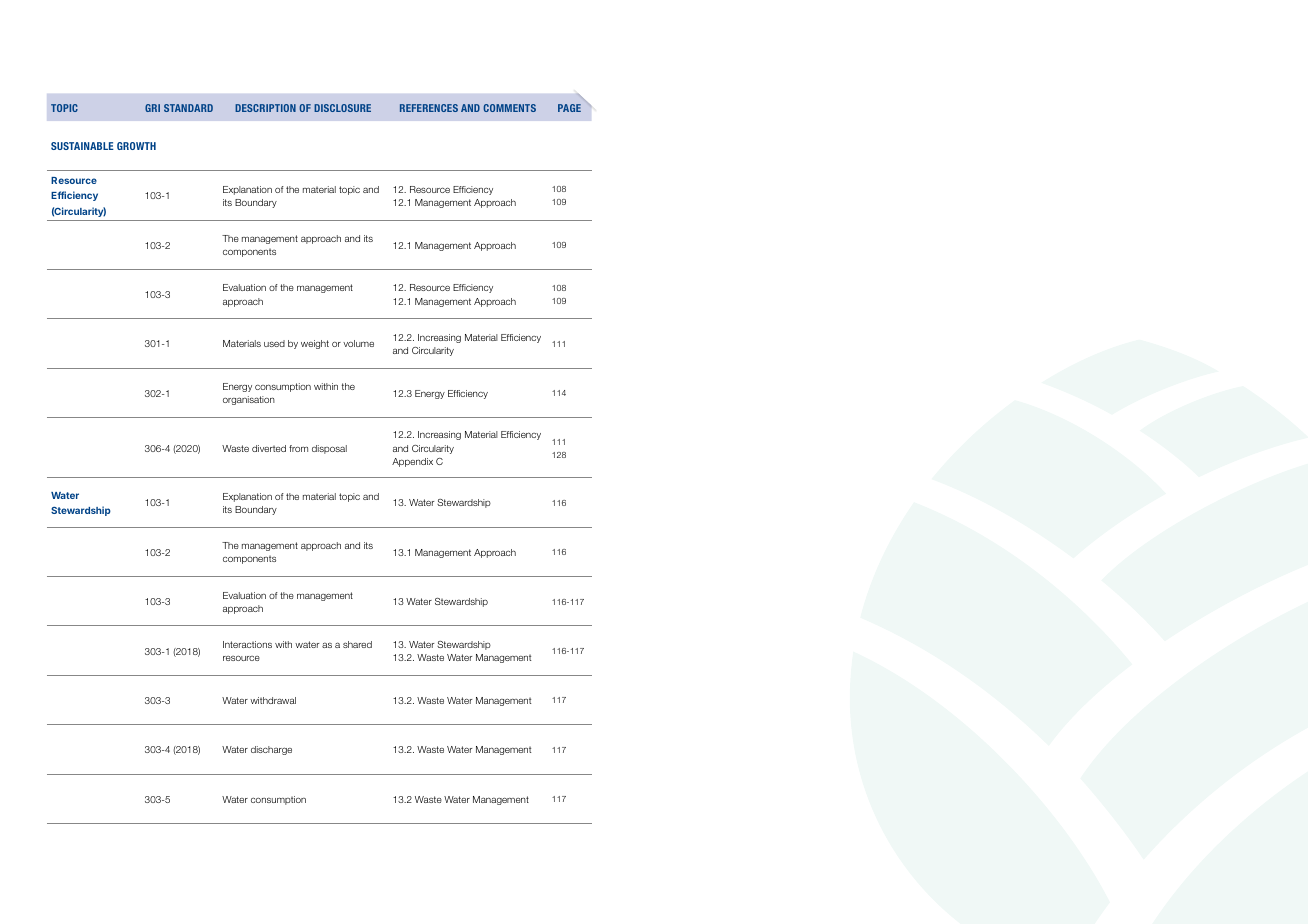 The width and height of the screenshot is (1308, 924). What do you see at coordinates (357, 644) in the screenshot?
I see `shared` at bounding box center [357, 644].
